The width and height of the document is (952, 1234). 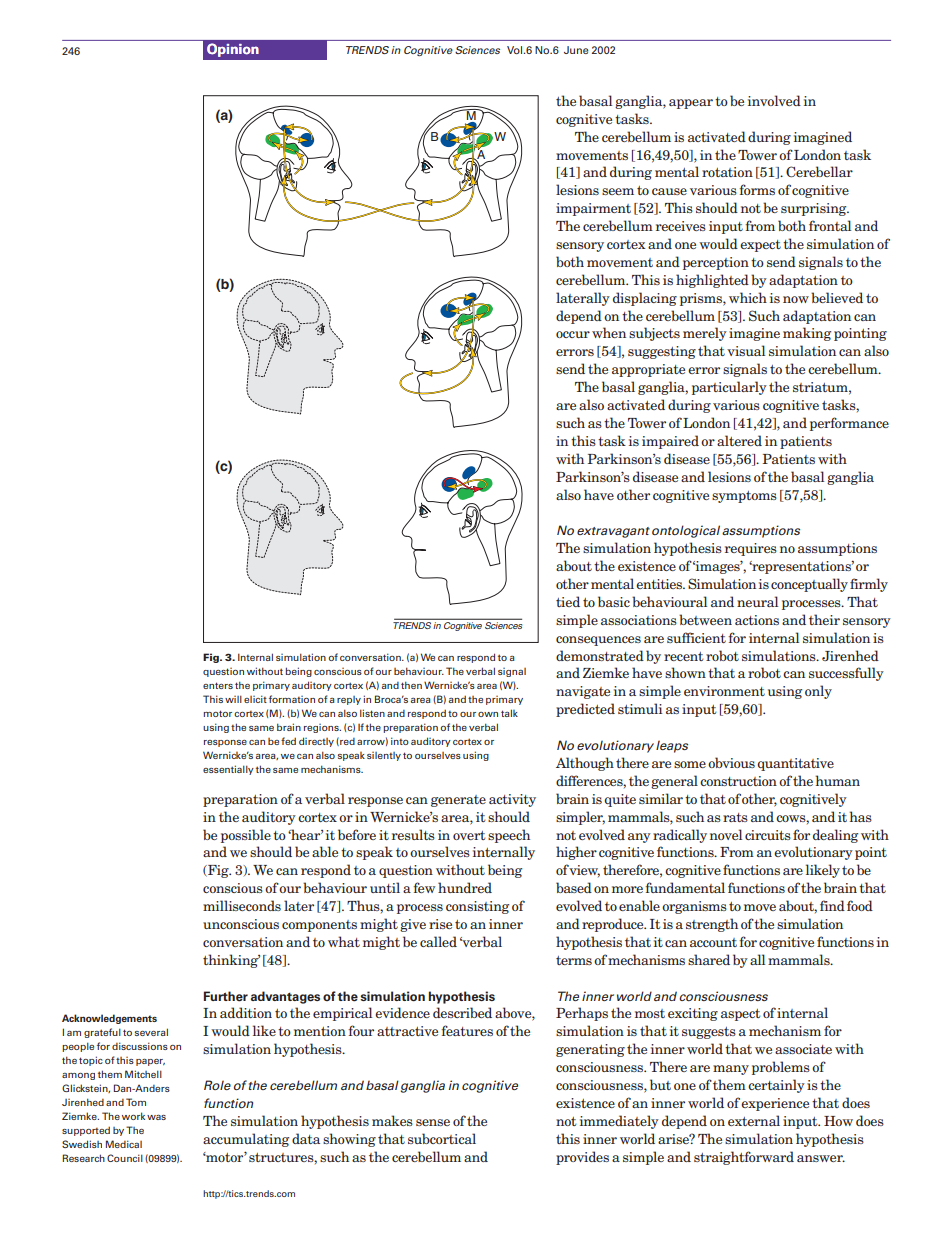 I want to click on was, so click(x=156, y=1117).
